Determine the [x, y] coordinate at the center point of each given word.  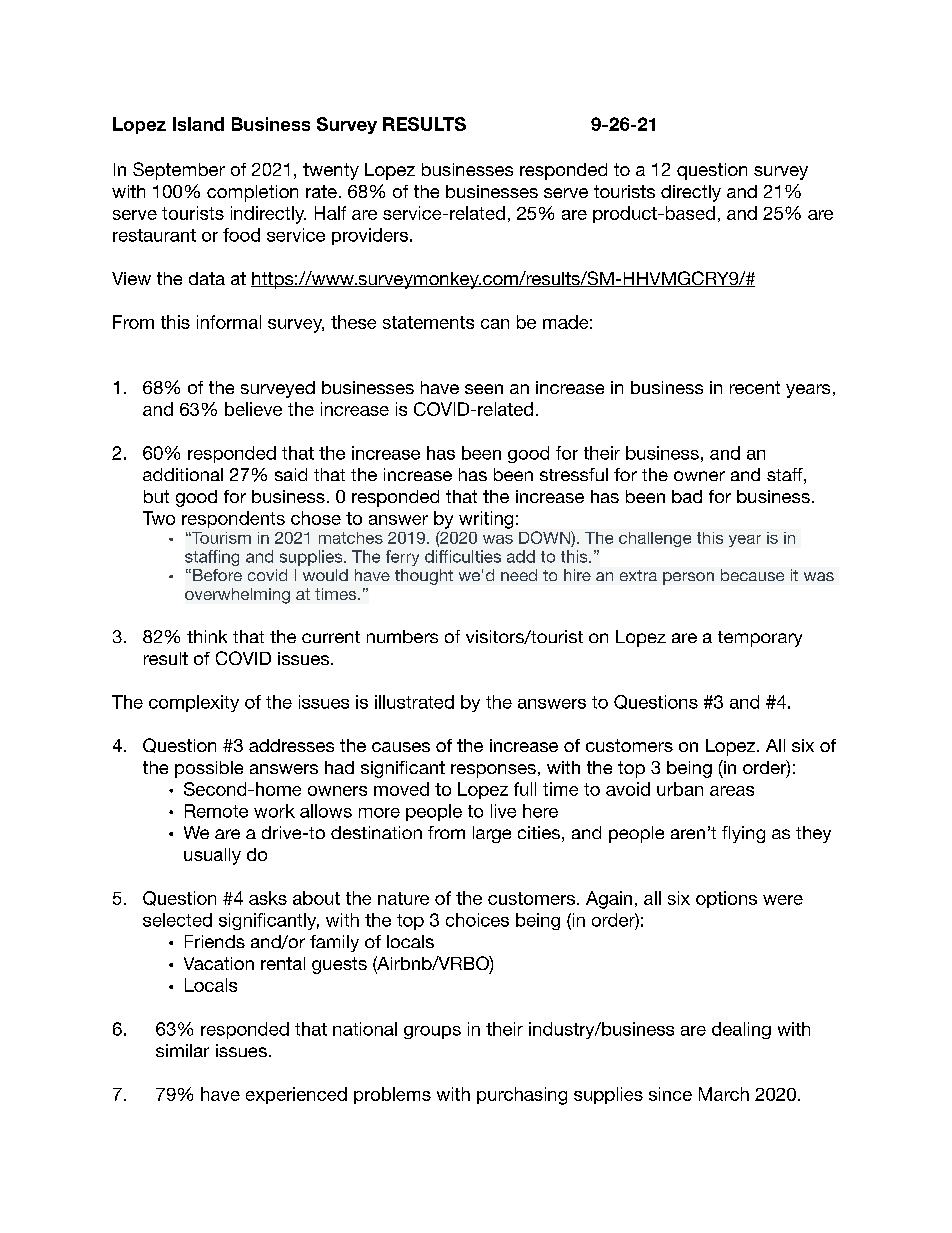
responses [493, 771]
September [179, 171]
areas [732, 791]
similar [182, 1050]
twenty [331, 171]
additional [183, 474]
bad [687, 496]
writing [486, 520]
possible [209, 769]
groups [432, 1032]
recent [755, 387]
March [724, 1094]
